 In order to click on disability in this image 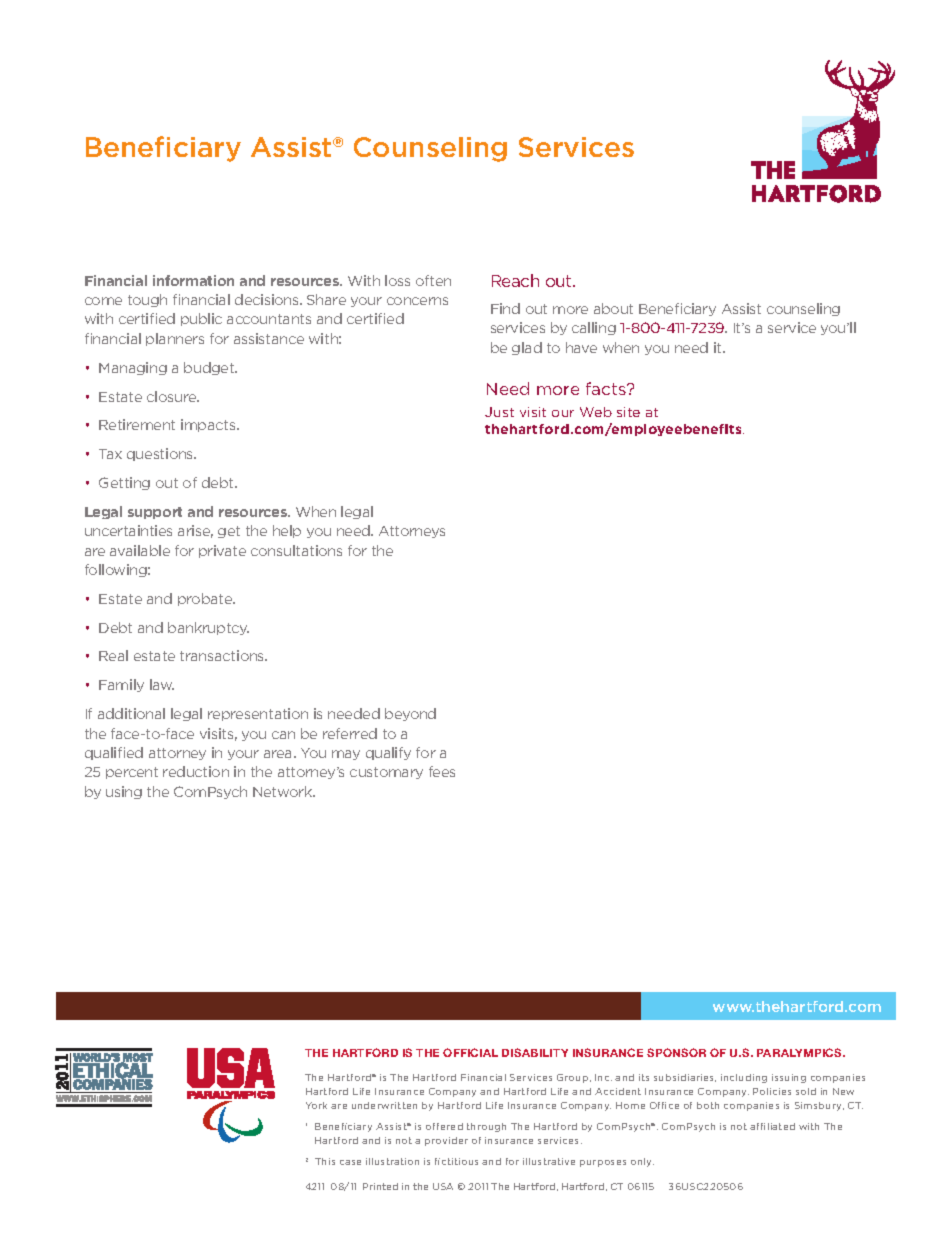, I will do `click(535, 1052)`.
